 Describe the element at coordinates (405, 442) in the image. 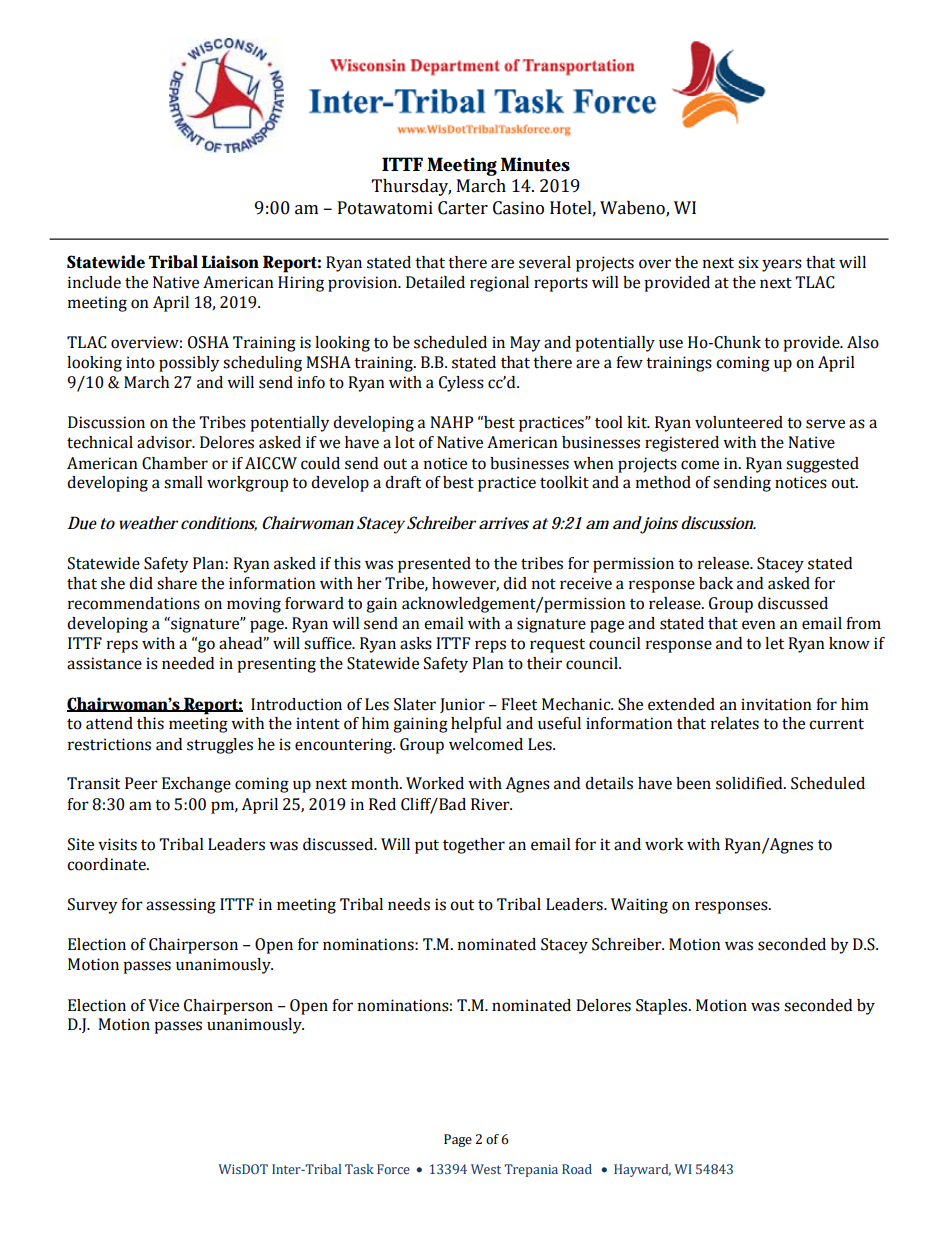

I see `lot` at that location.
